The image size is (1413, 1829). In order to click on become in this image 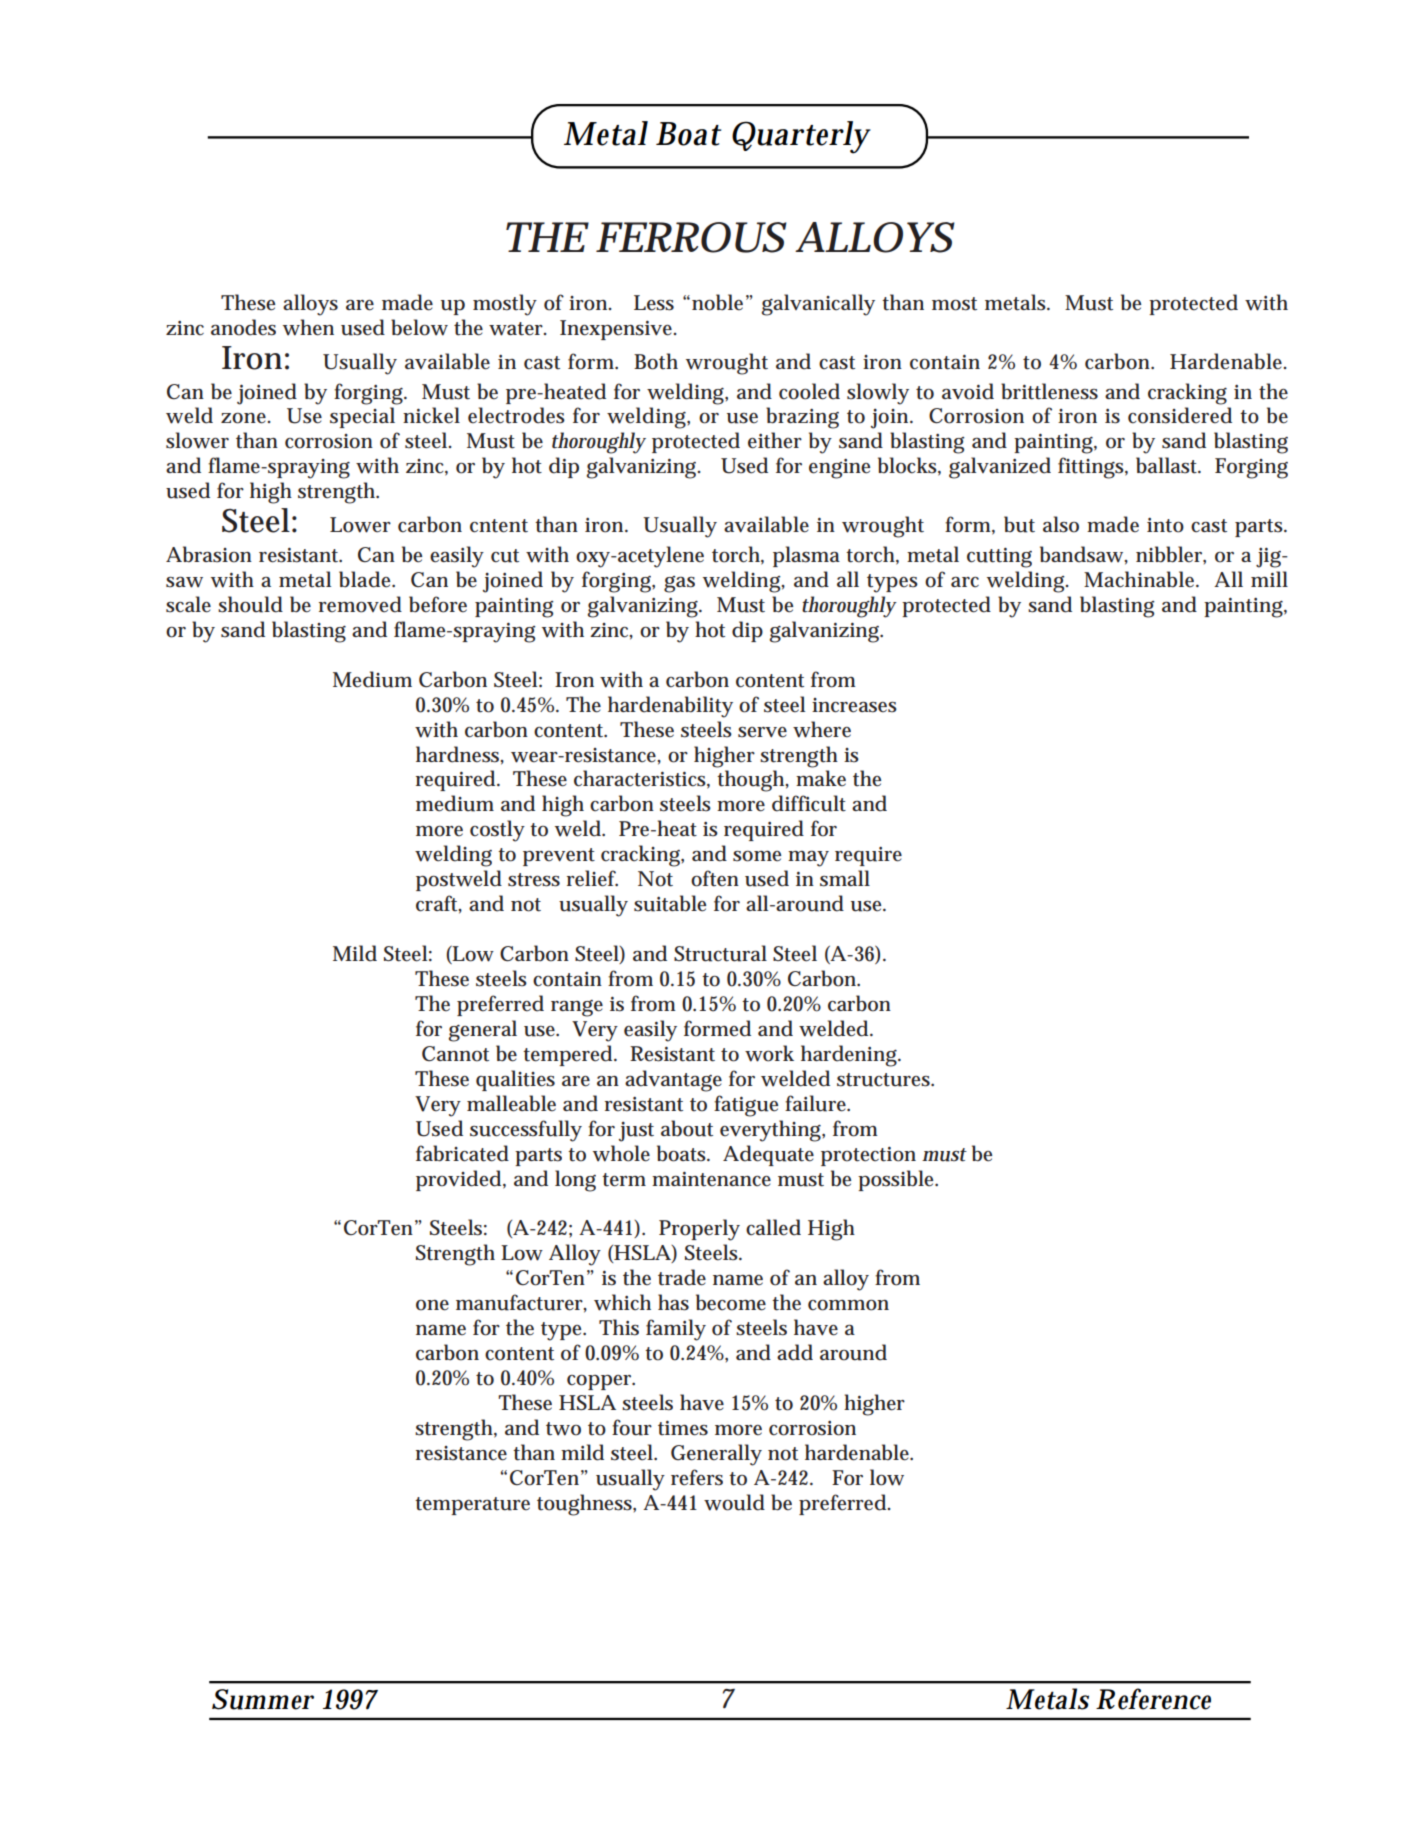, I will do `click(731, 1302)`.
